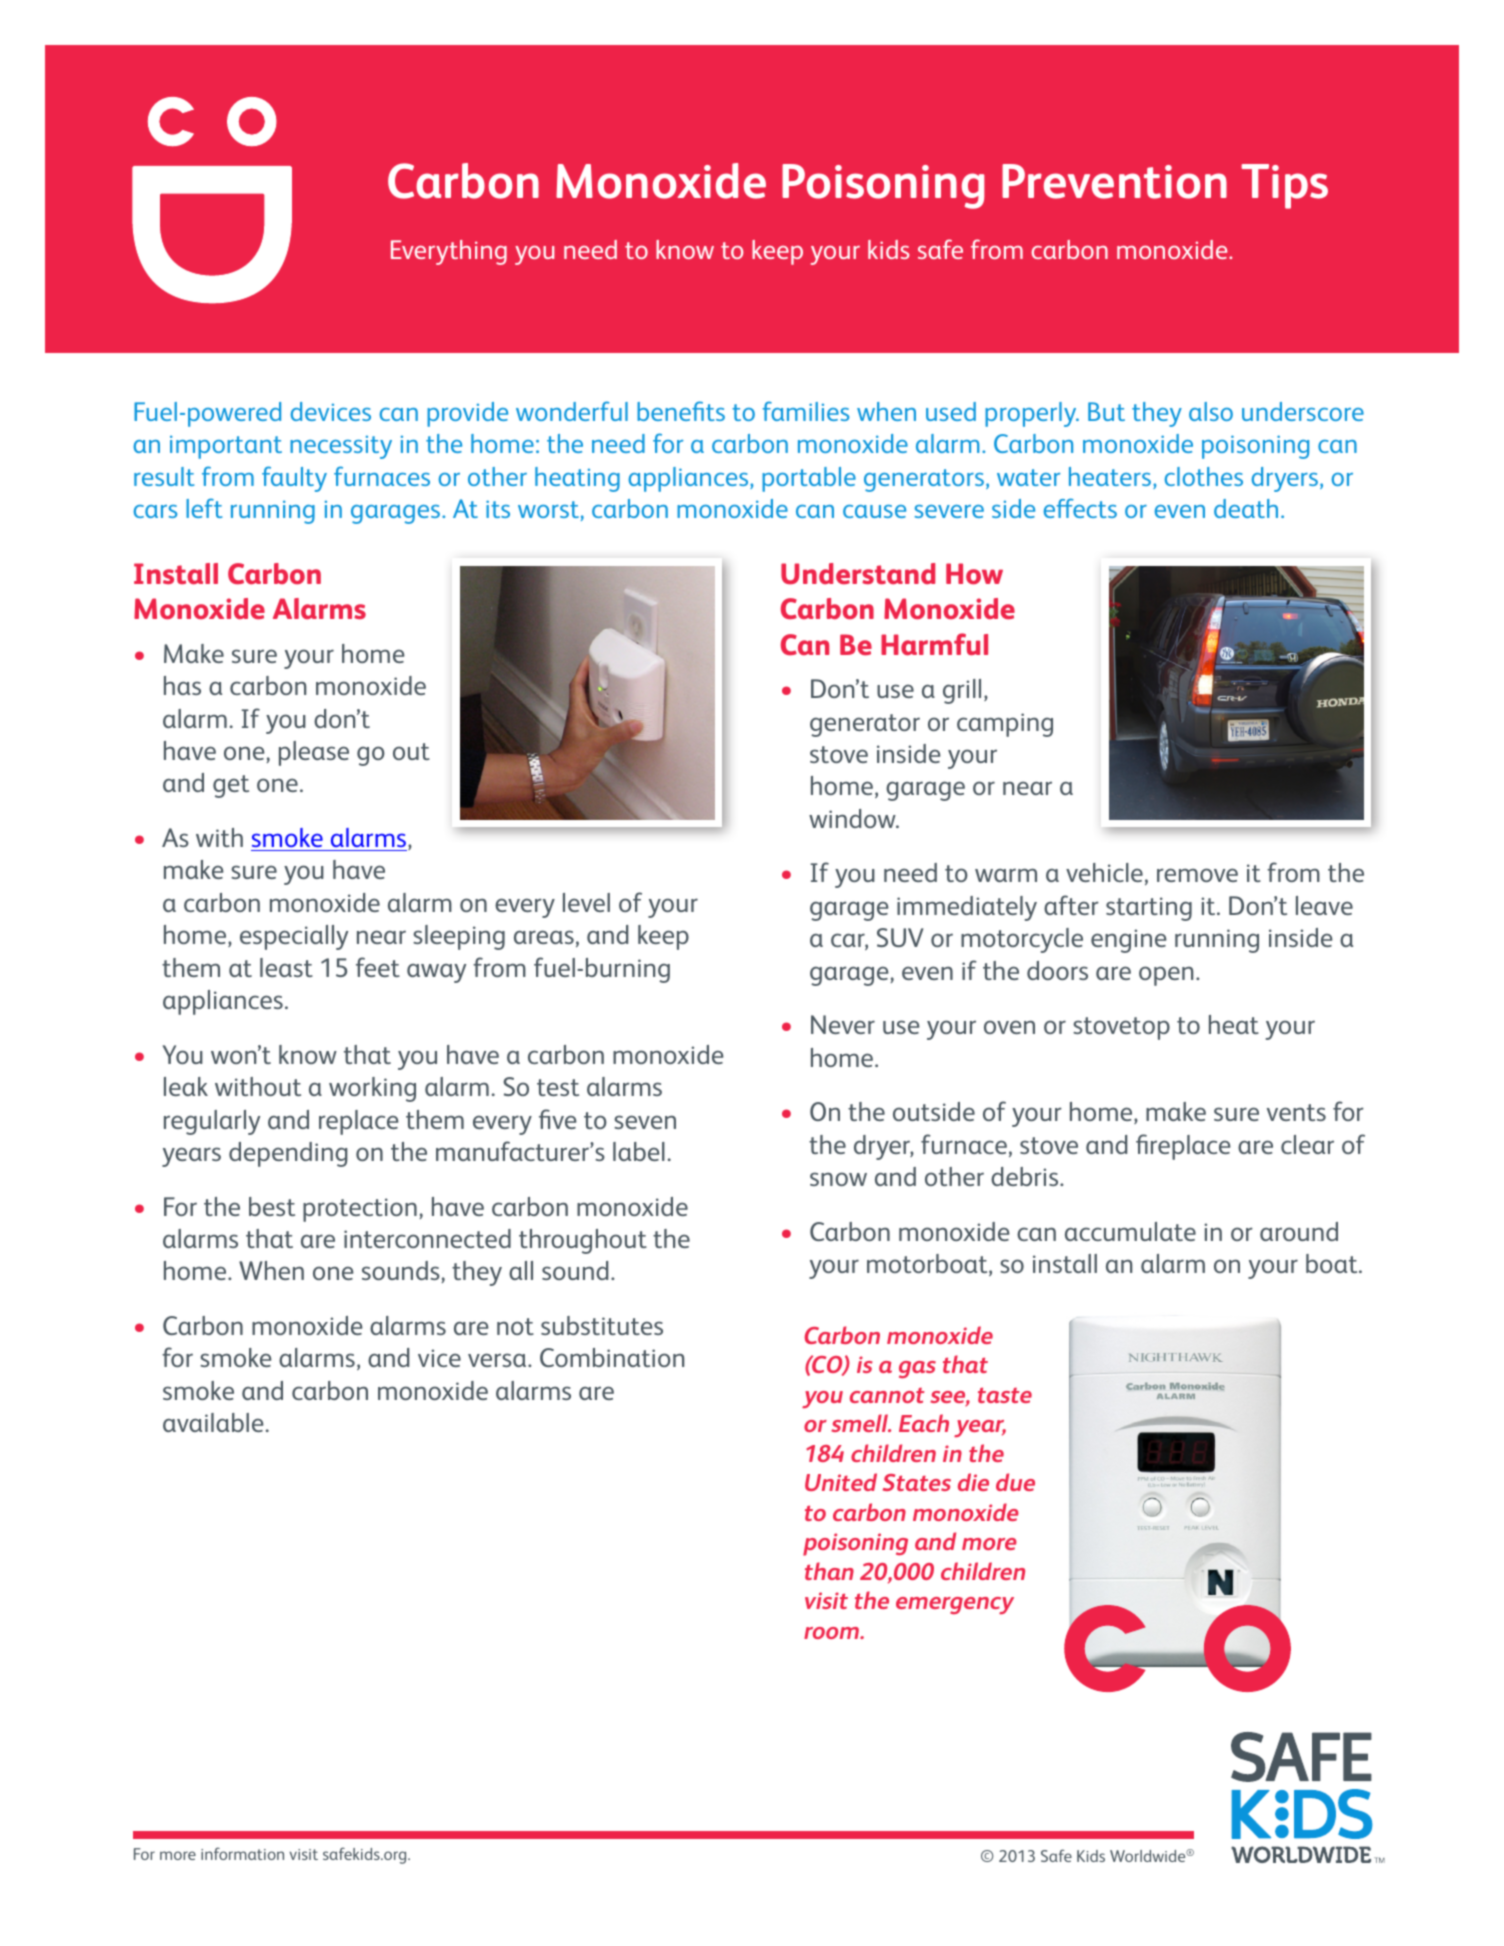 Image resolution: width=1504 pixels, height=1946 pixels. What do you see at coordinates (272, 1206) in the screenshot?
I see `best` at bounding box center [272, 1206].
